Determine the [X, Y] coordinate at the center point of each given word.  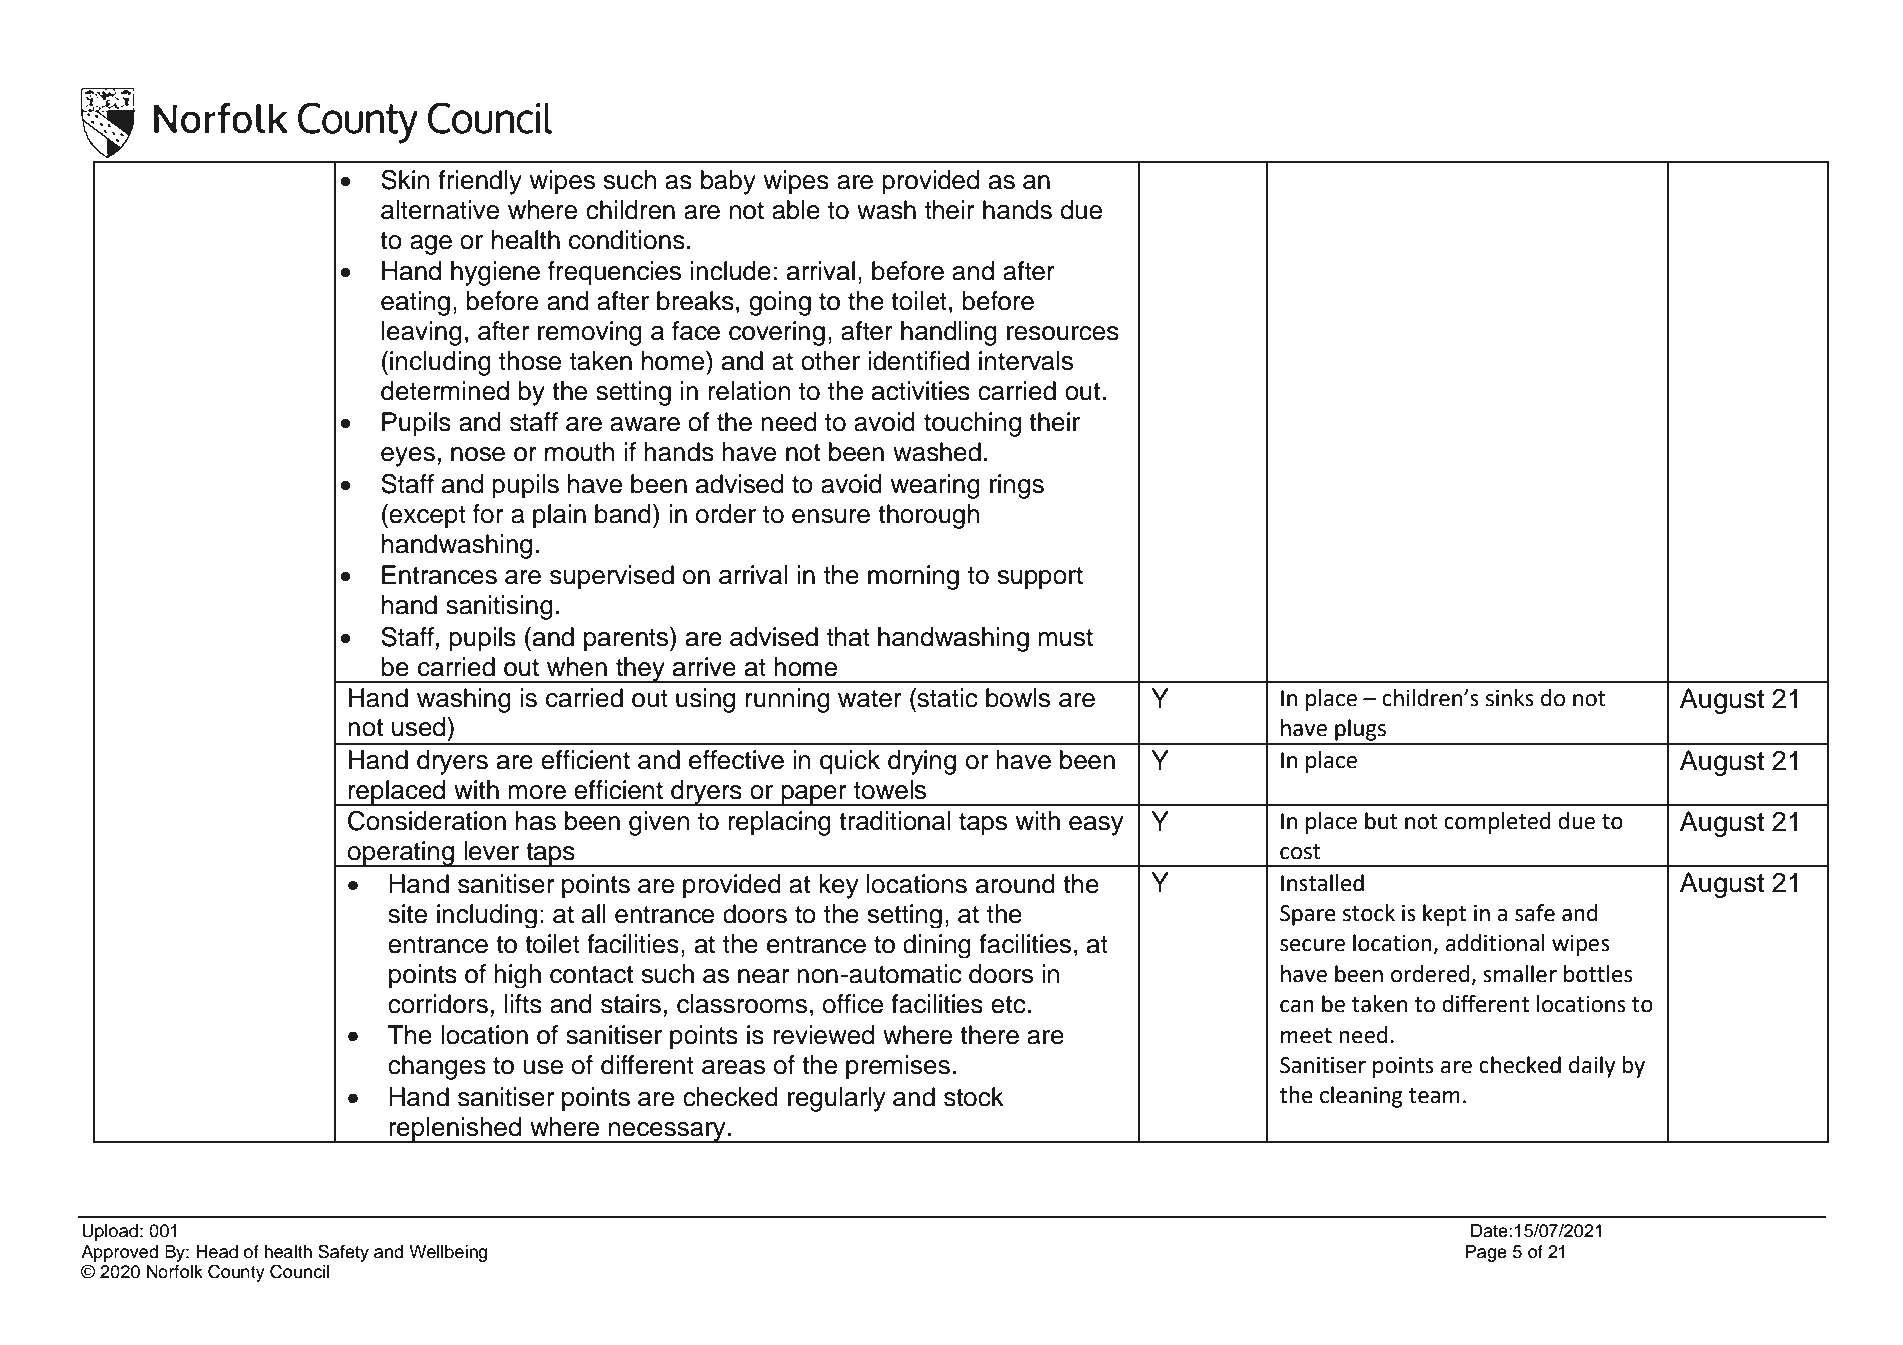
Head [217, 1252]
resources [1063, 333]
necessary [667, 1132]
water [870, 699]
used [420, 727]
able [796, 210]
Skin [405, 180]
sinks [1510, 698]
